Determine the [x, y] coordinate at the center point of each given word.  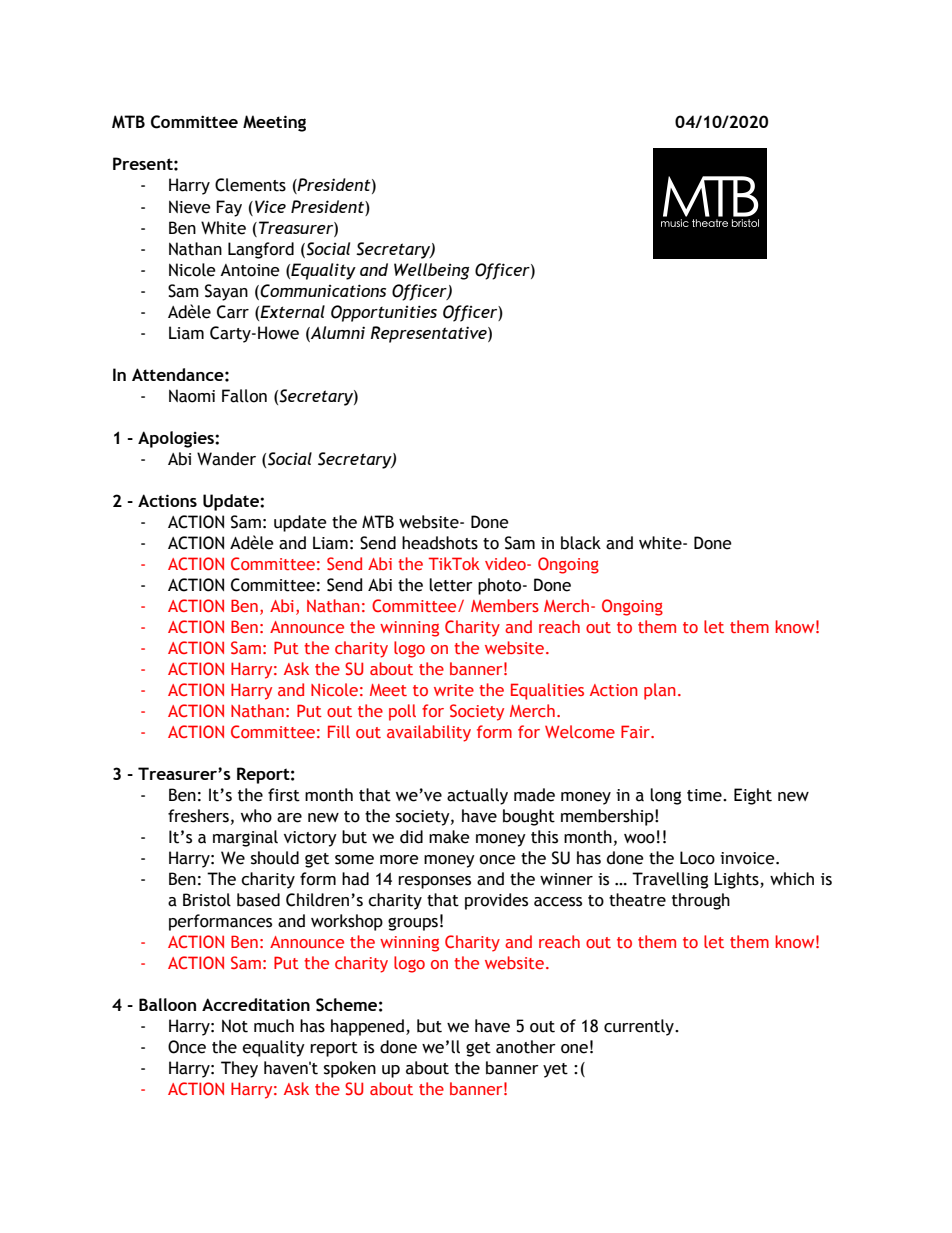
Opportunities [384, 313]
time [705, 795]
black [581, 543]
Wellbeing [431, 271]
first [284, 795]
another [526, 1047]
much [274, 1026]
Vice [270, 206]
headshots [440, 543]
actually [477, 796]
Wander [226, 459]
